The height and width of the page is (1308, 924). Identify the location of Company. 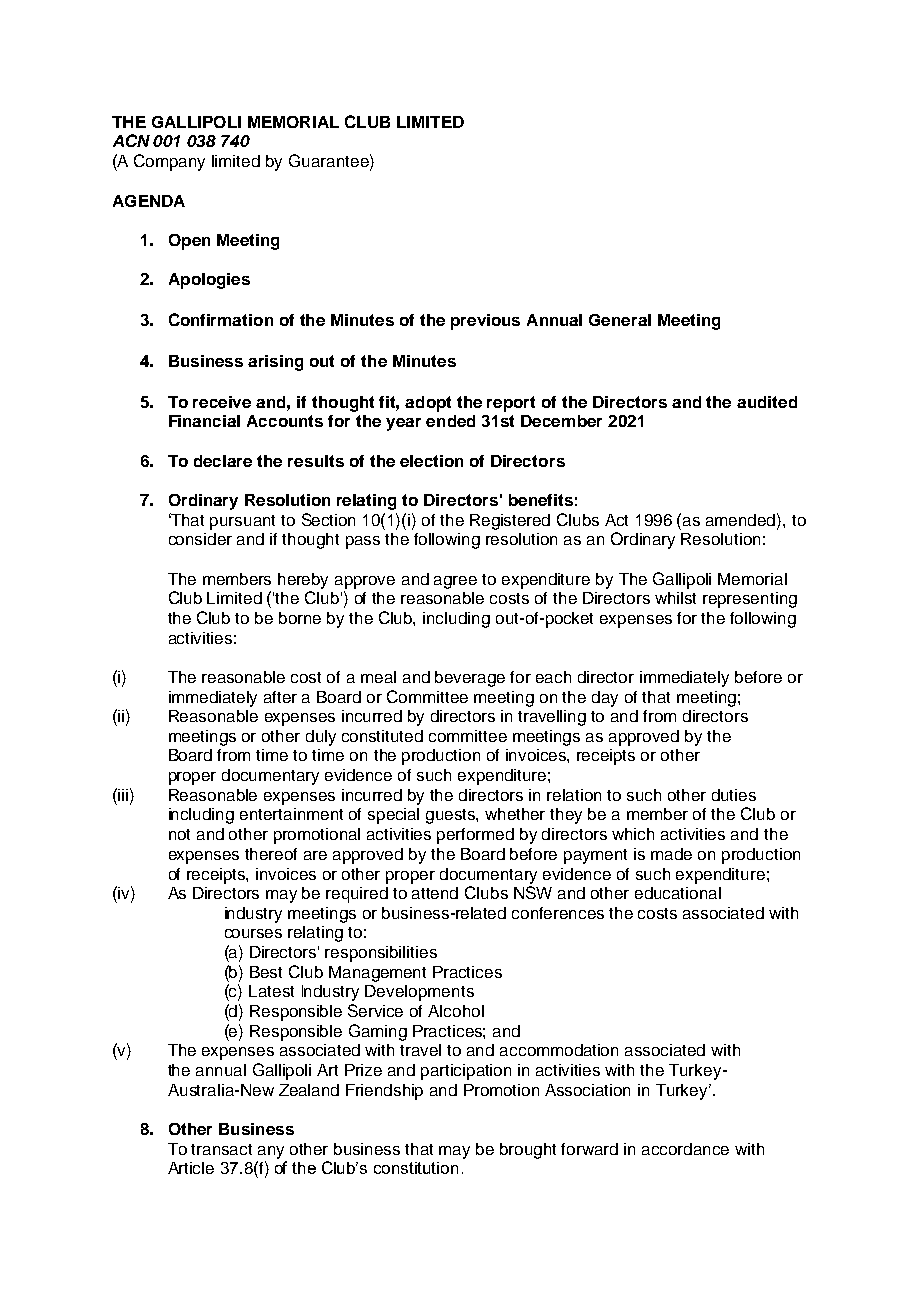
(169, 162).
